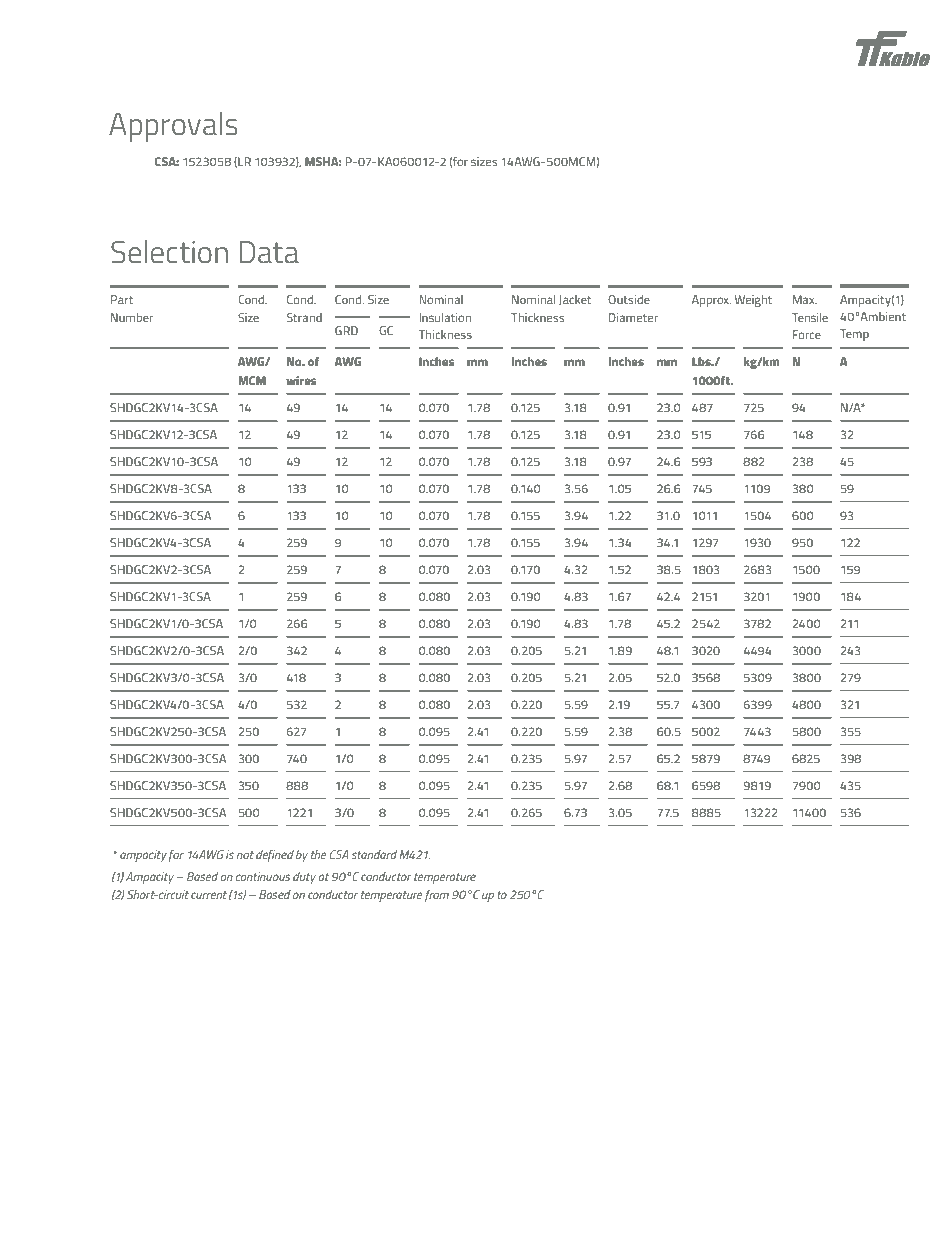 Image resolution: width=952 pixels, height=1235 pixels. I want to click on standard, so click(374, 854).
